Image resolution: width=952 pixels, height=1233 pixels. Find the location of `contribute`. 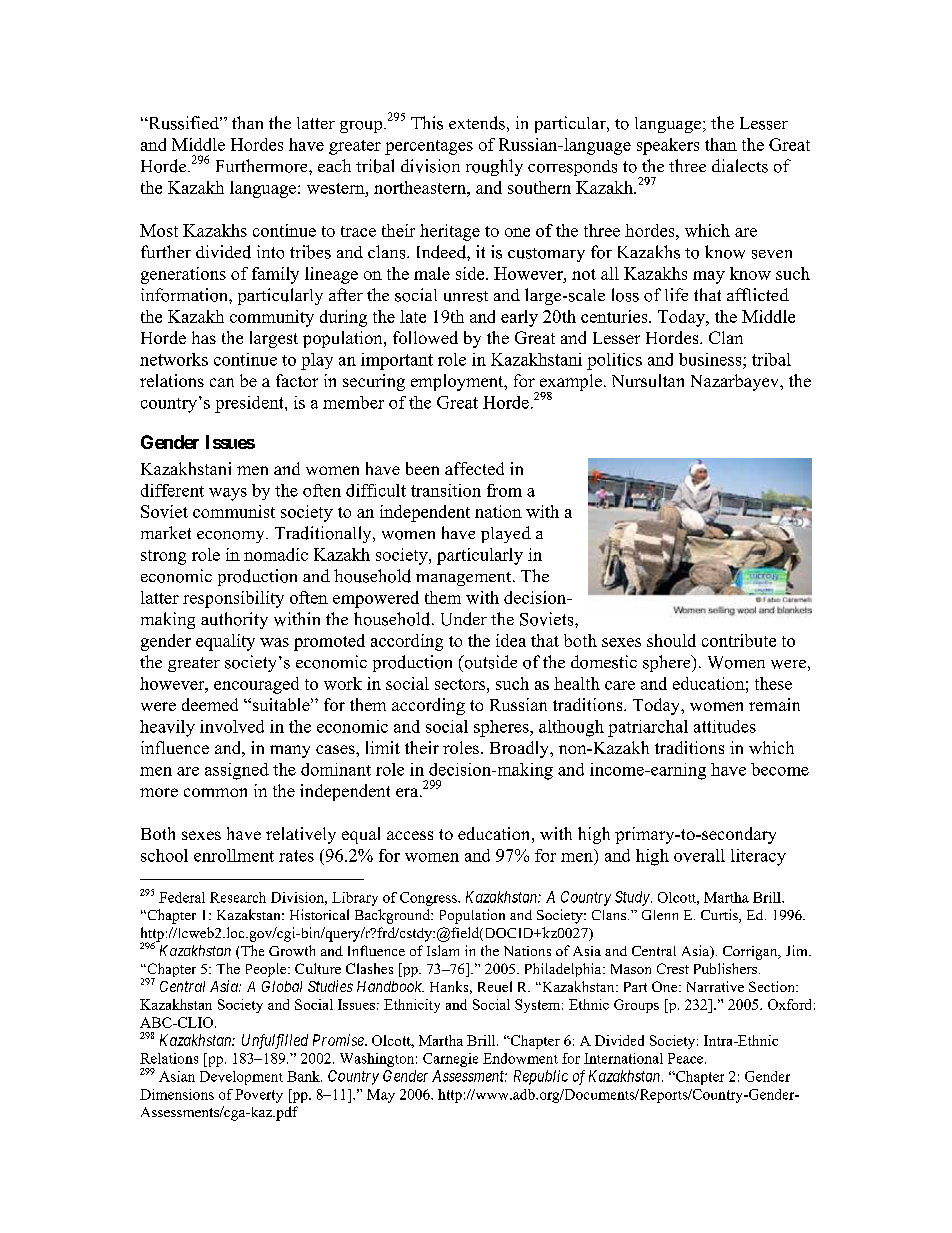

contribute is located at coordinates (739, 640).
